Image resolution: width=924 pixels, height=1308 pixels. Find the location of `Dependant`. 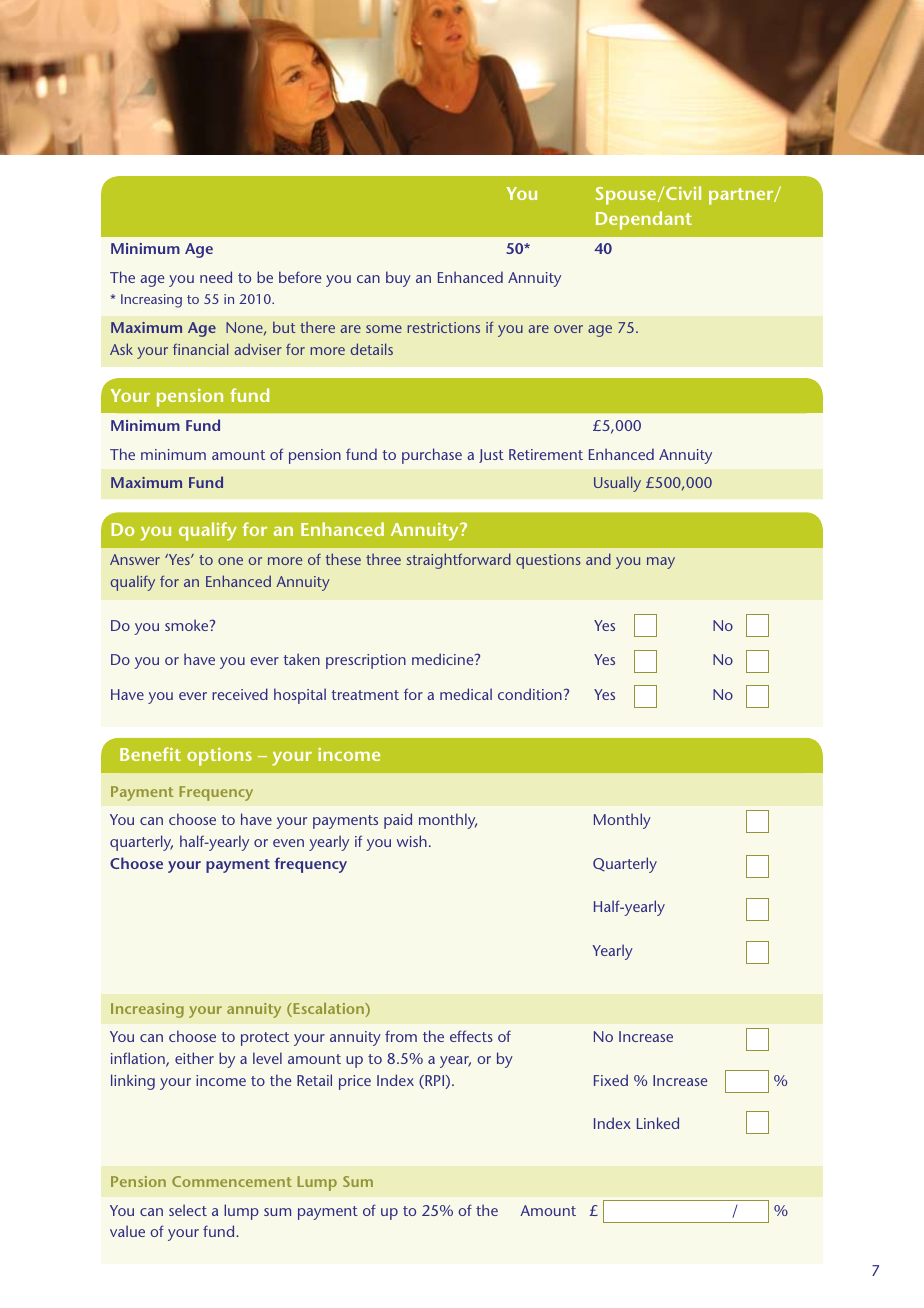

Dependant is located at coordinates (644, 220).
